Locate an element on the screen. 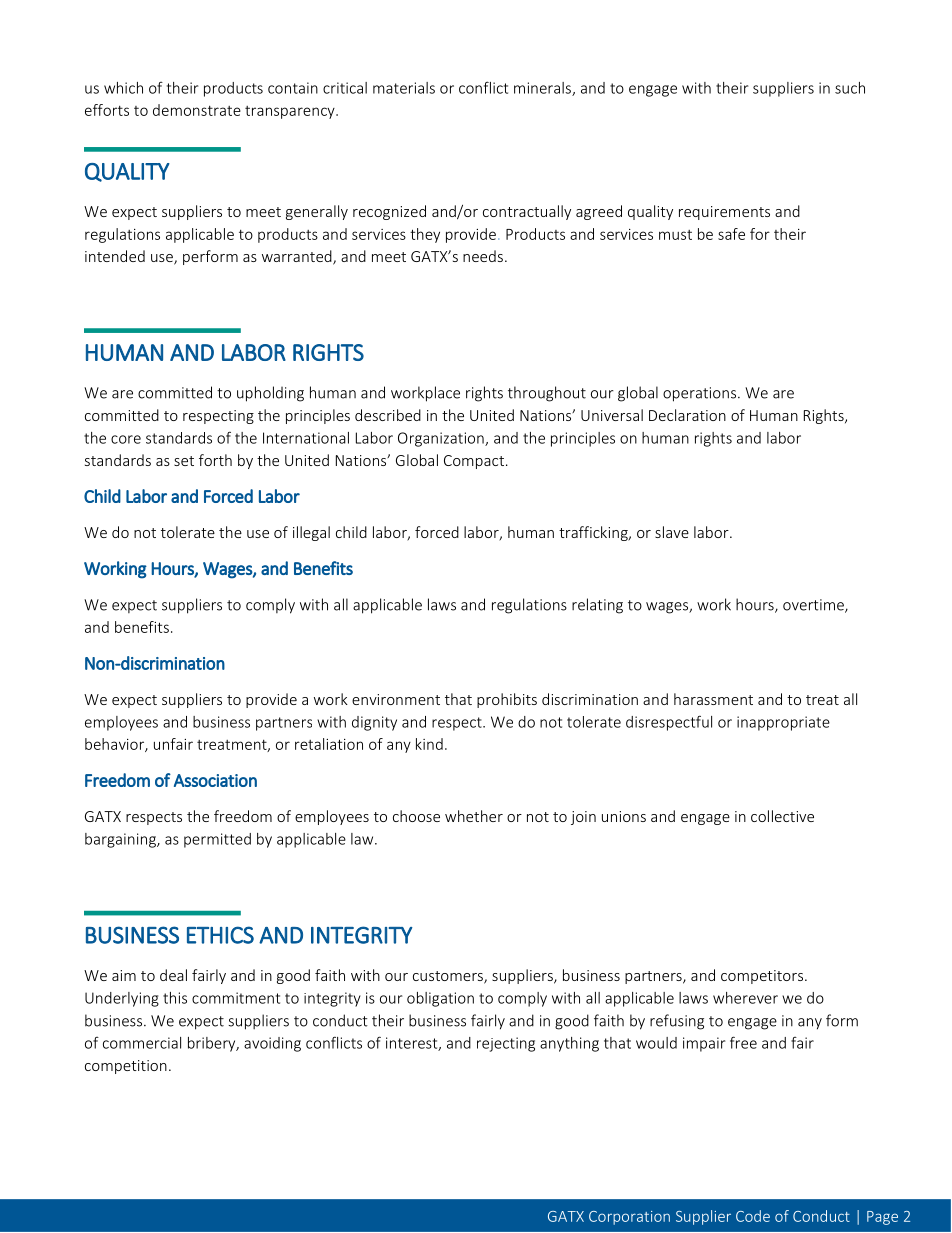  minerals is located at coordinates (543, 89).
